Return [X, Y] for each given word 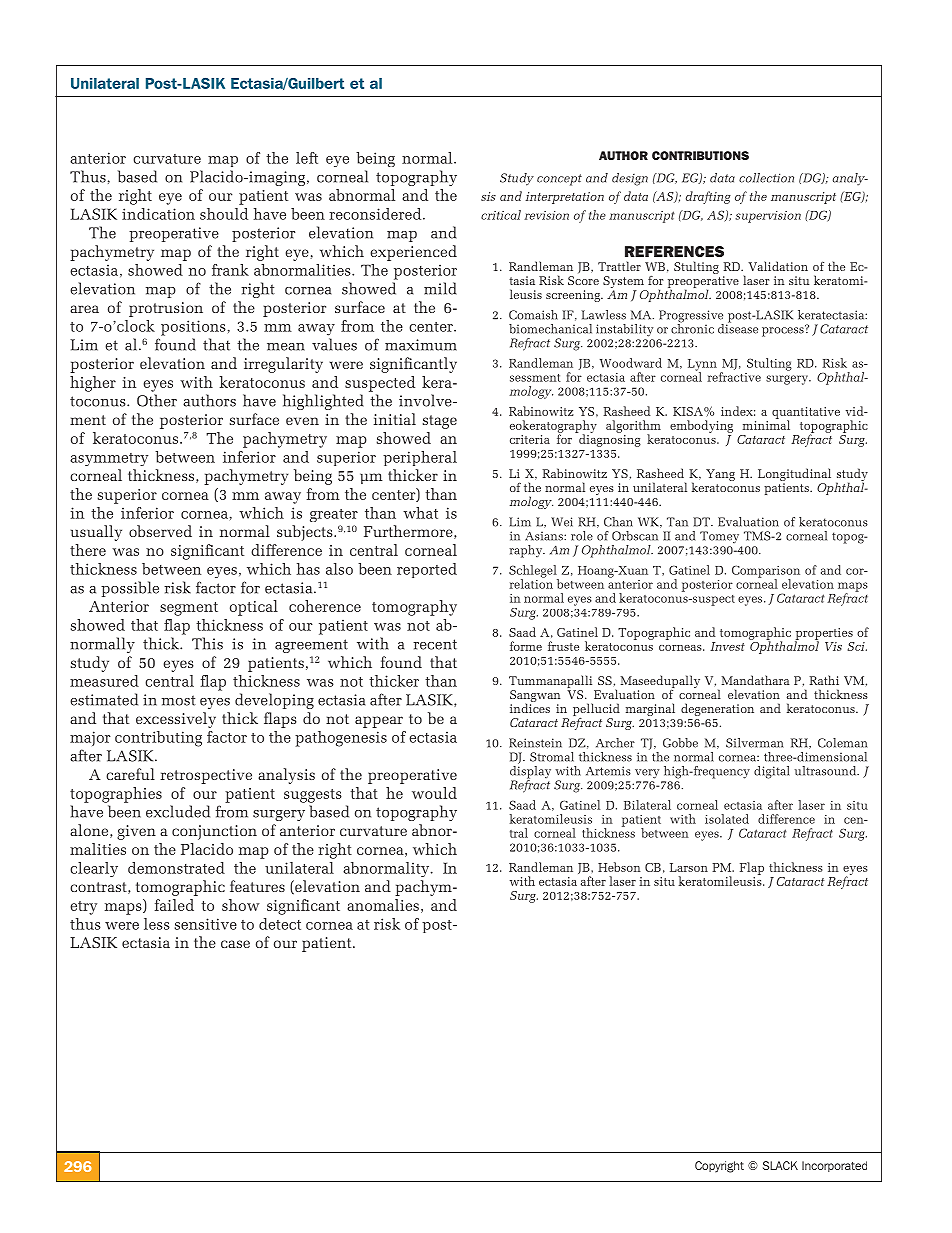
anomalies [383, 905]
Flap [752, 868]
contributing [158, 739]
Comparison [766, 572]
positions [193, 328]
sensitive [206, 924]
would [434, 793]
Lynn [702, 366]
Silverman [755, 743]
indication [158, 214]
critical [501, 215]
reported [427, 570]
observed [160, 531]
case [235, 944]
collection [766, 178]
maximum [421, 345]
